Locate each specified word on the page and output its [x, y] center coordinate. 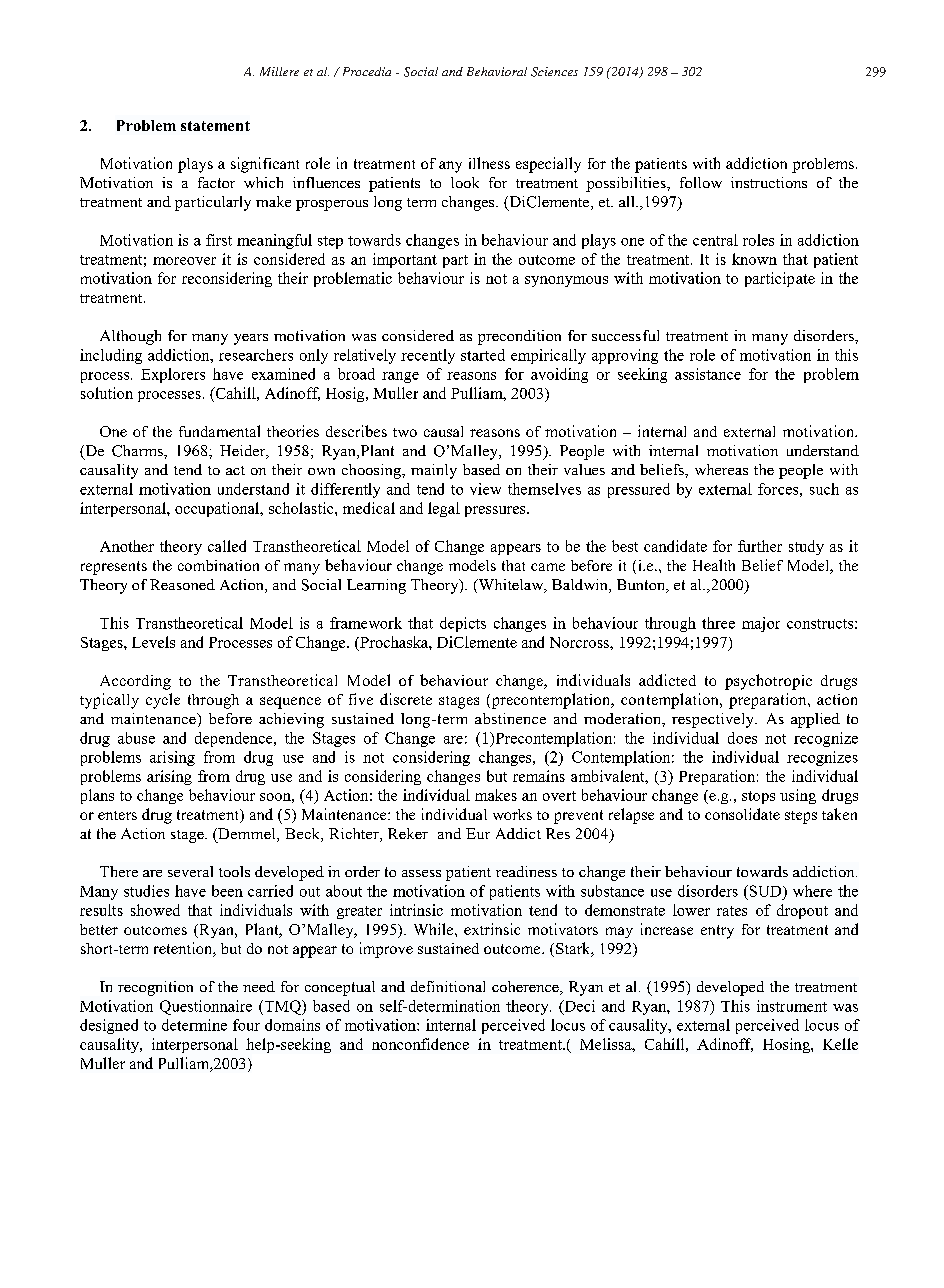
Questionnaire [206, 1007]
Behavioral [497, 71]
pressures [496, 511]
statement [215, 126]
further [760, 546]
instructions [769, 182]
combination [218, 565]
